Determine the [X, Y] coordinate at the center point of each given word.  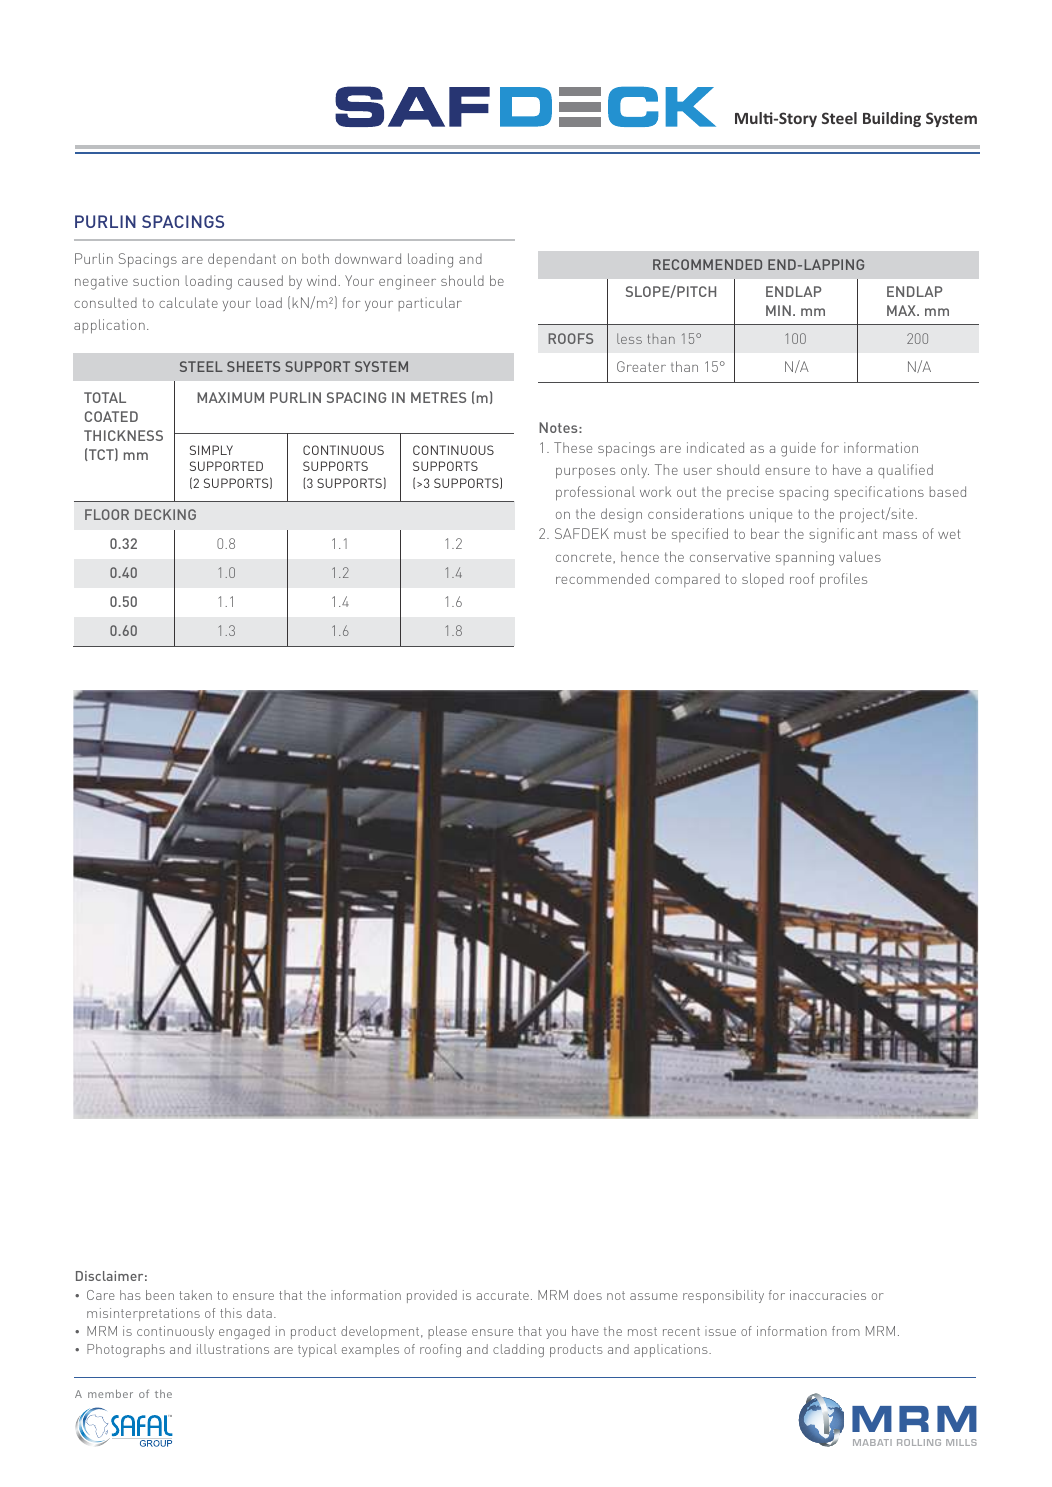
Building [892, 119]
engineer [407, 282]
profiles [843, 580]
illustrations [233, 1349]
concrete [585, 557]
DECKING [165, 514]
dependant [242, 260]
